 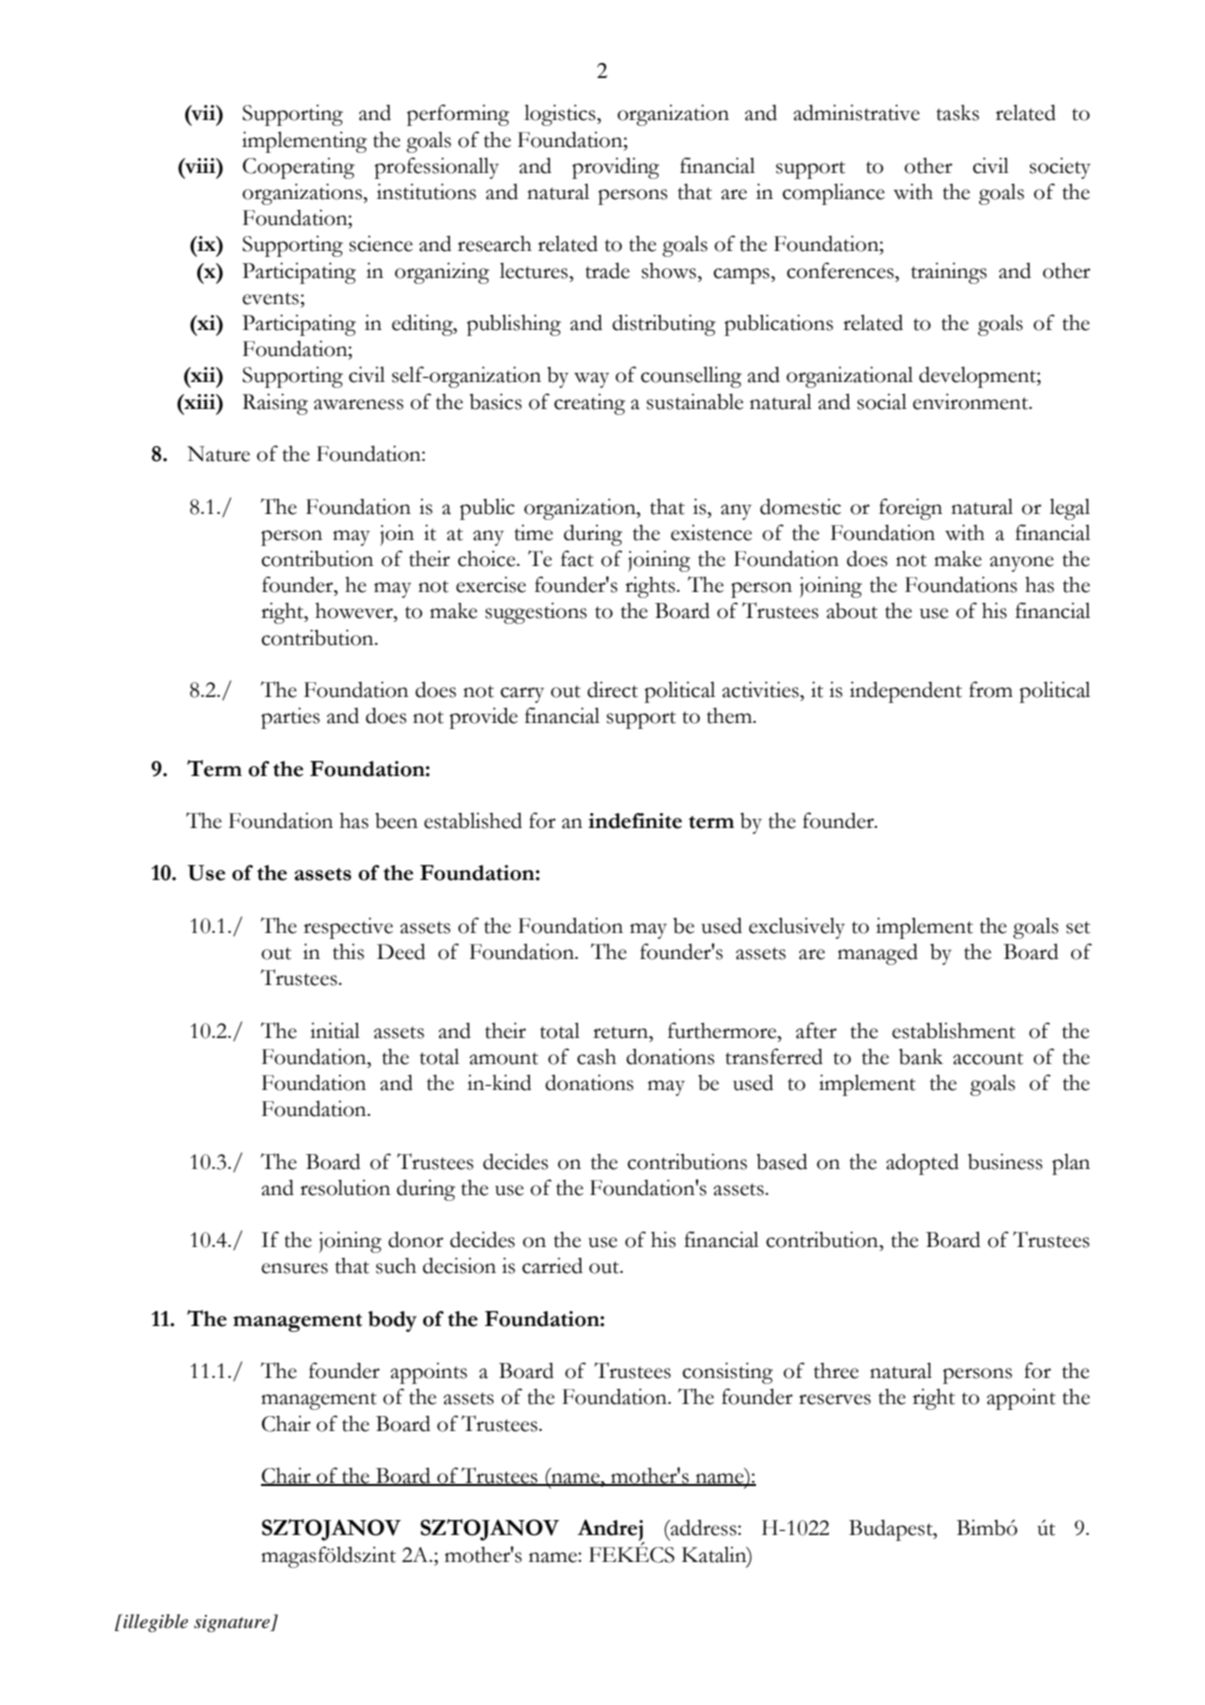 I want to click on providing, so click(x=615, y=168).
